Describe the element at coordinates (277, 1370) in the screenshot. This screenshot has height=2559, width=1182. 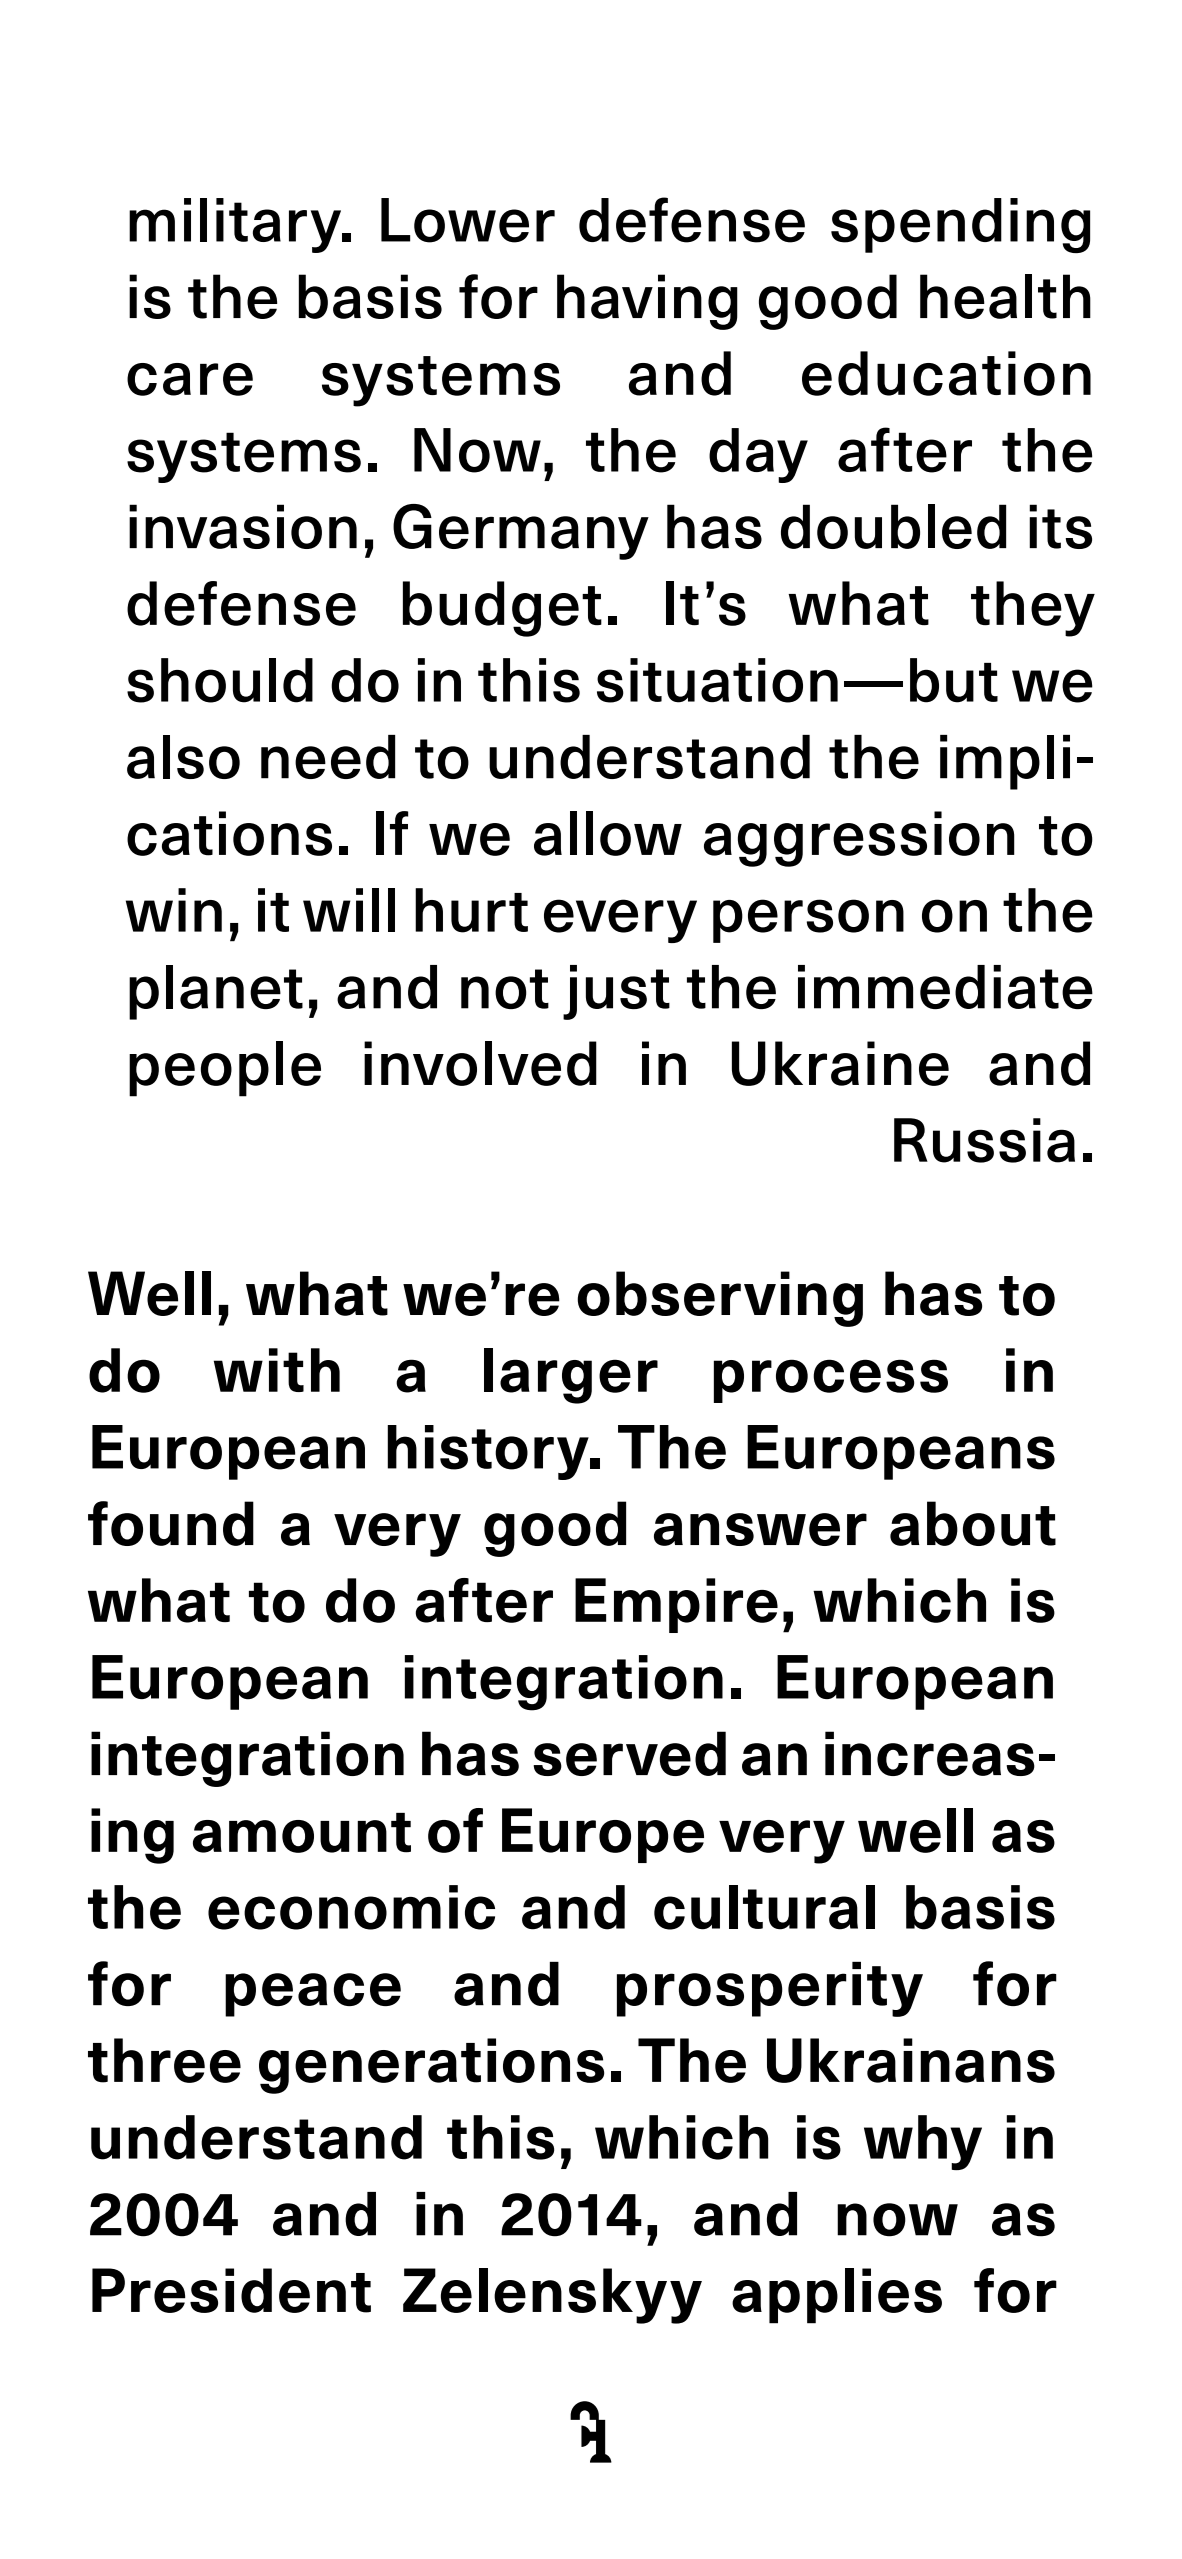
I see `with` at that location.
